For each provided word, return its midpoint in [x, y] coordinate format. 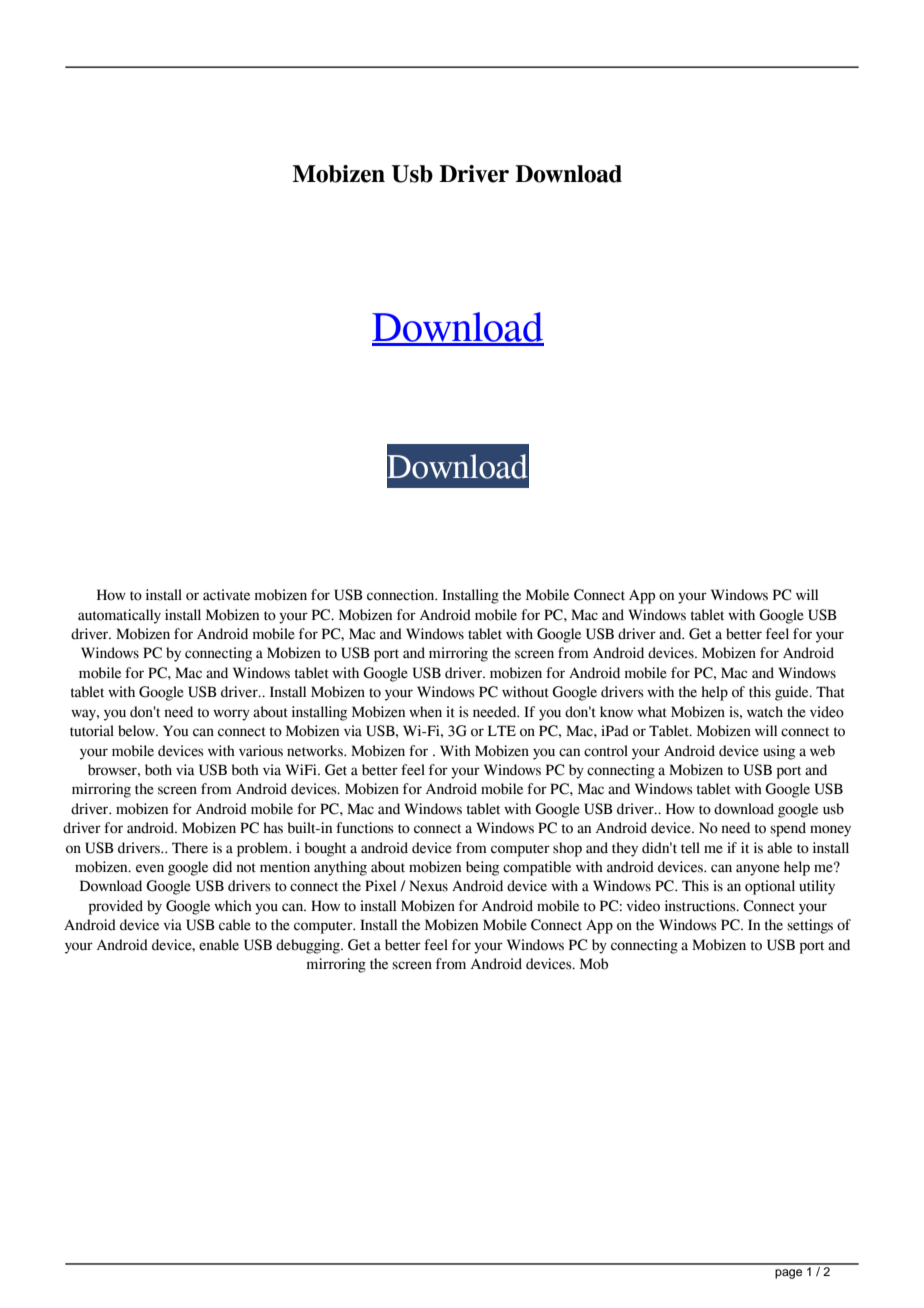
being [482, 868]
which [233, 906]
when [425, 712]
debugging [309, 946]
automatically [119, 616]
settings [810, 926]
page [788, 1274]
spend [788, 829]
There [190, 848]
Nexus [428, 886]
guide [793, 693]
